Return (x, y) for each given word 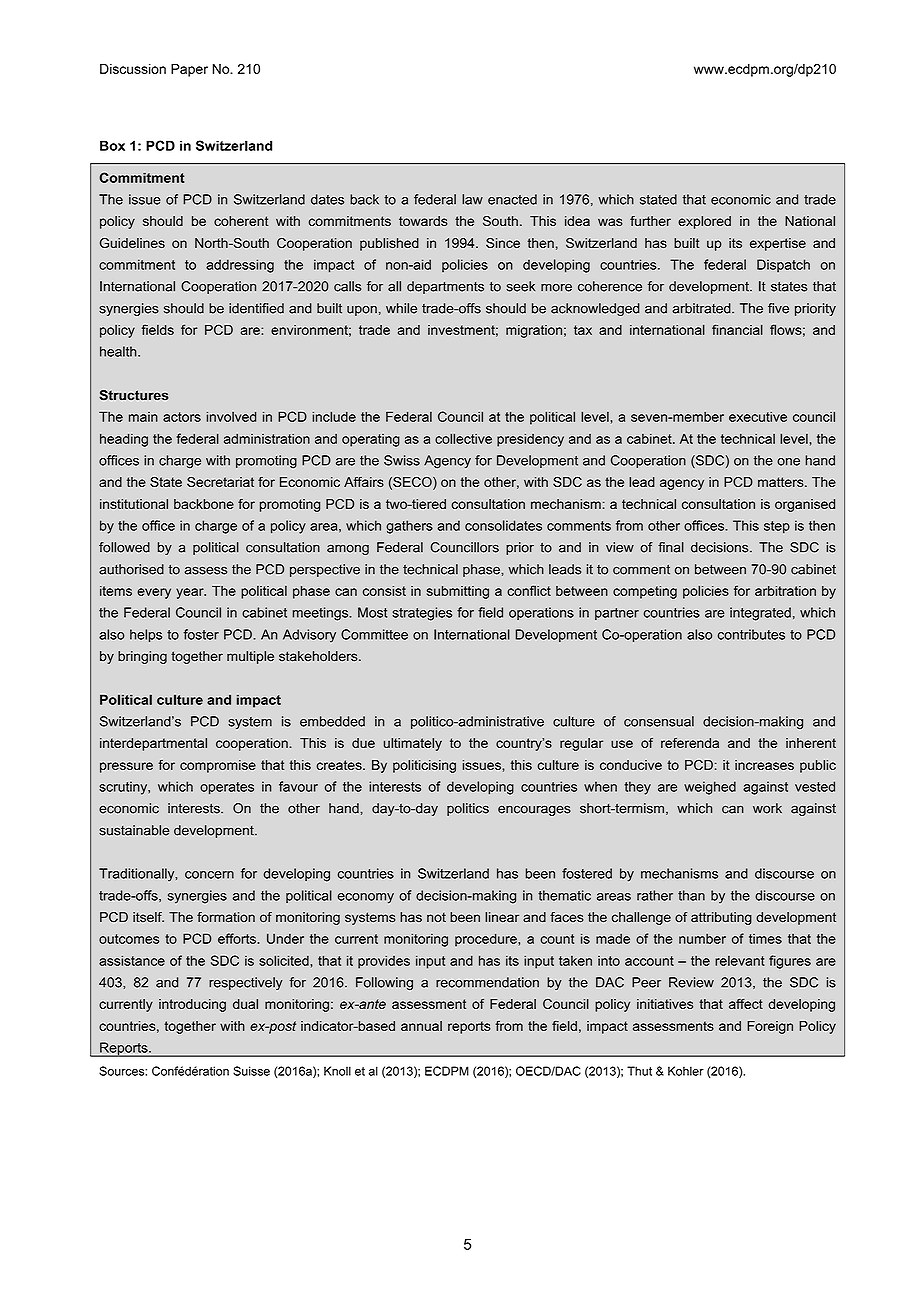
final (671, 547)
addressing (240, 266)
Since (503, 243)
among (348, 550)
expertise (778, 244)
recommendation (487, 982)
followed (124, 547)
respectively (245, 983)
